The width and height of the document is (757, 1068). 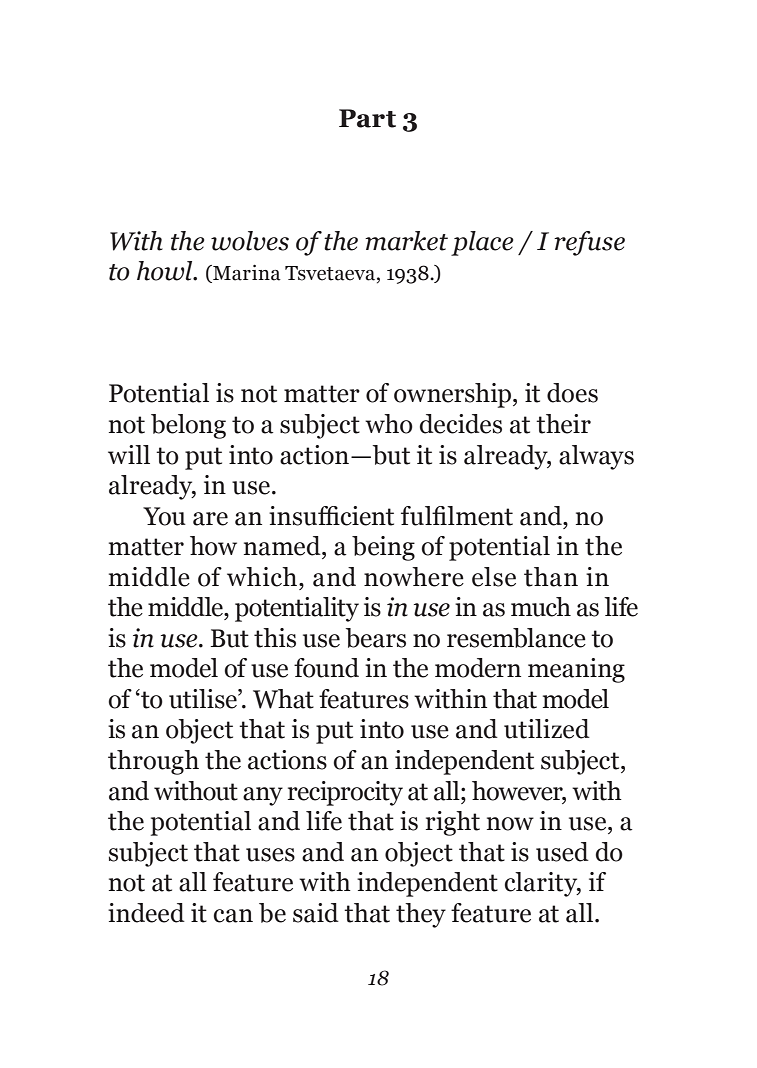 What do you see at coordinates (376, 638) in the document?
I see `bears` at bounding box center [376, 638].
